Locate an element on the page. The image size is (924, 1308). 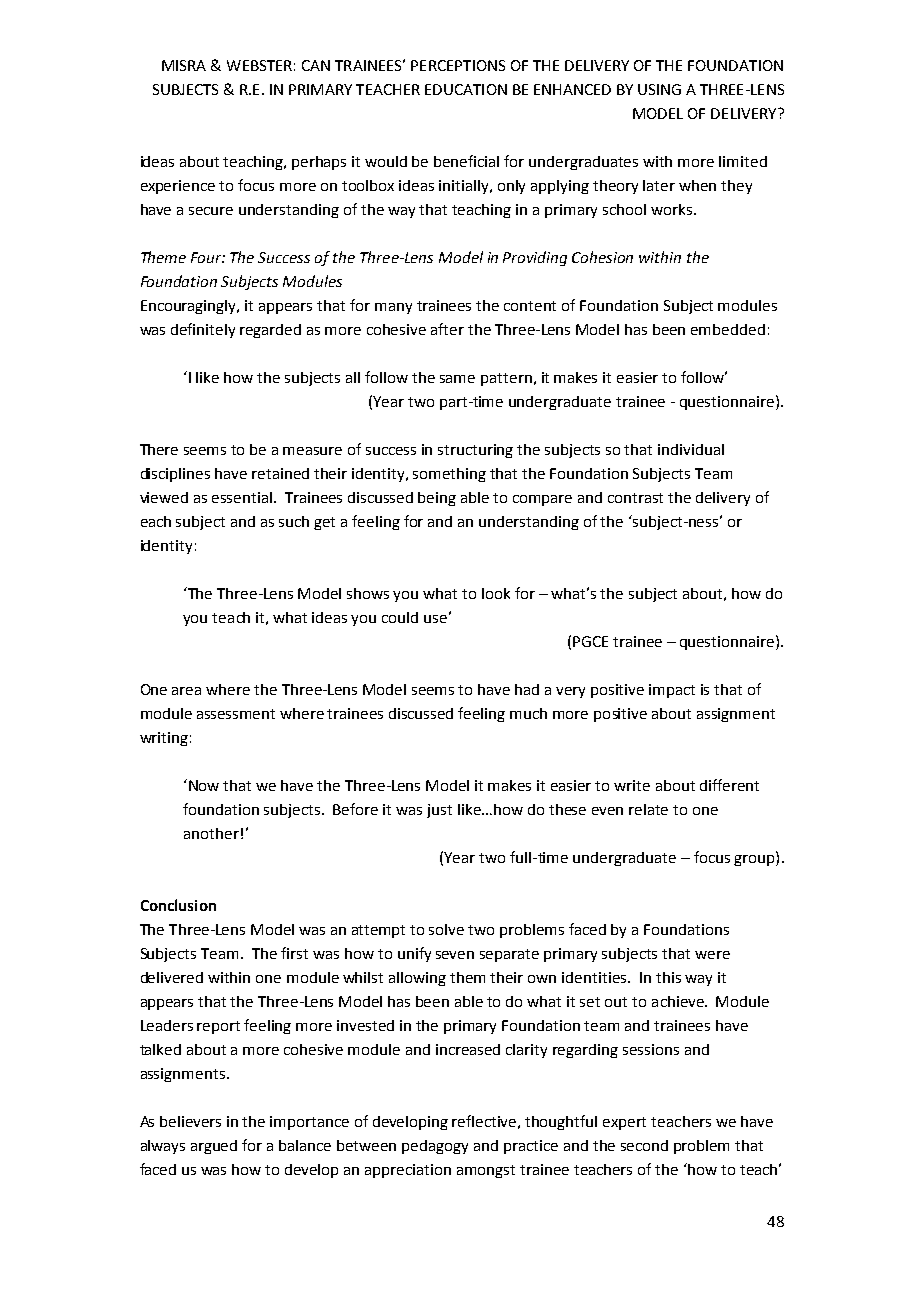
argued is located at coordinates (214, 1147).
